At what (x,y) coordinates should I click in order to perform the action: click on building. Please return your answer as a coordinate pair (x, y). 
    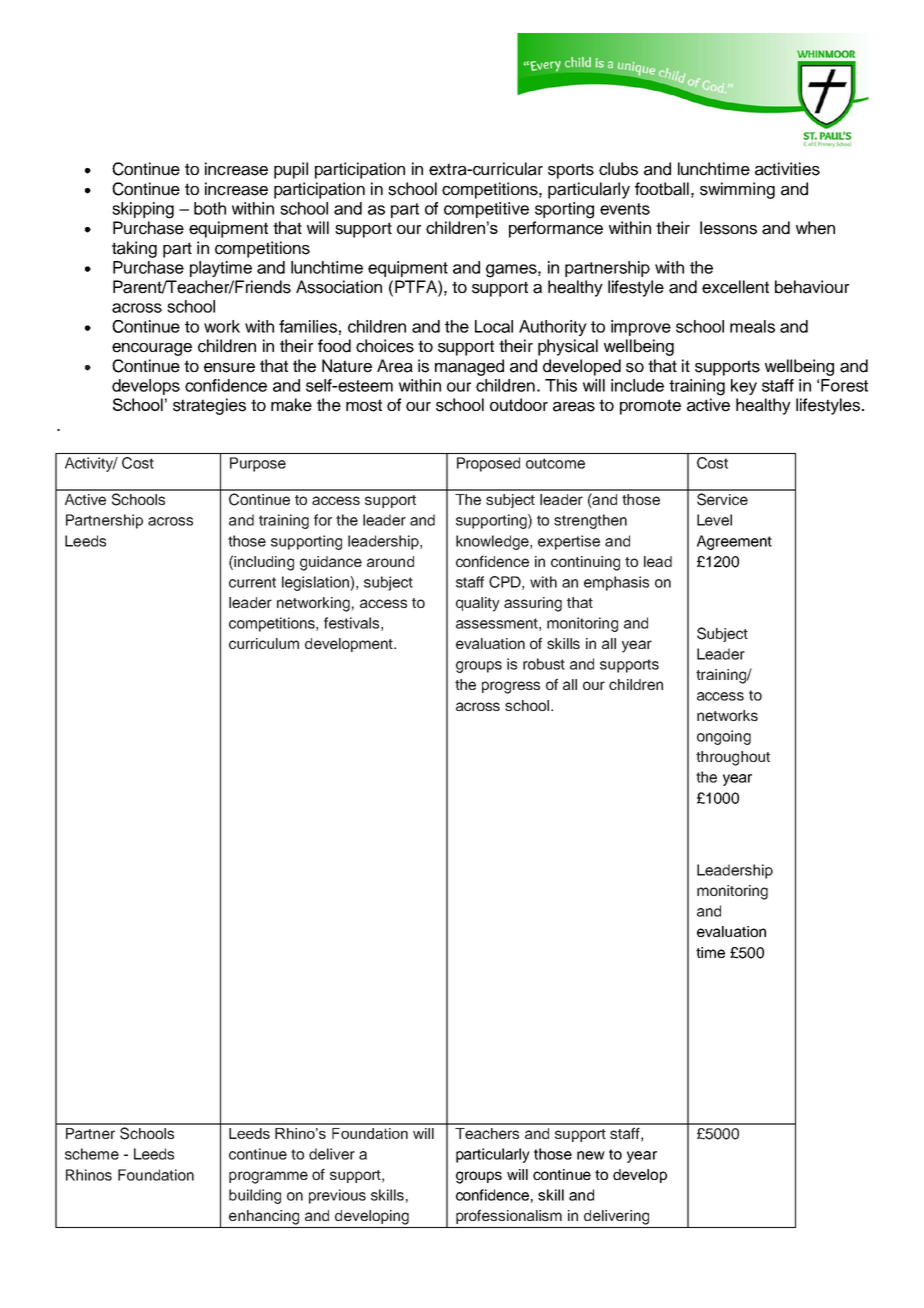
    Looking at the image, I should click on (255, 1196).
